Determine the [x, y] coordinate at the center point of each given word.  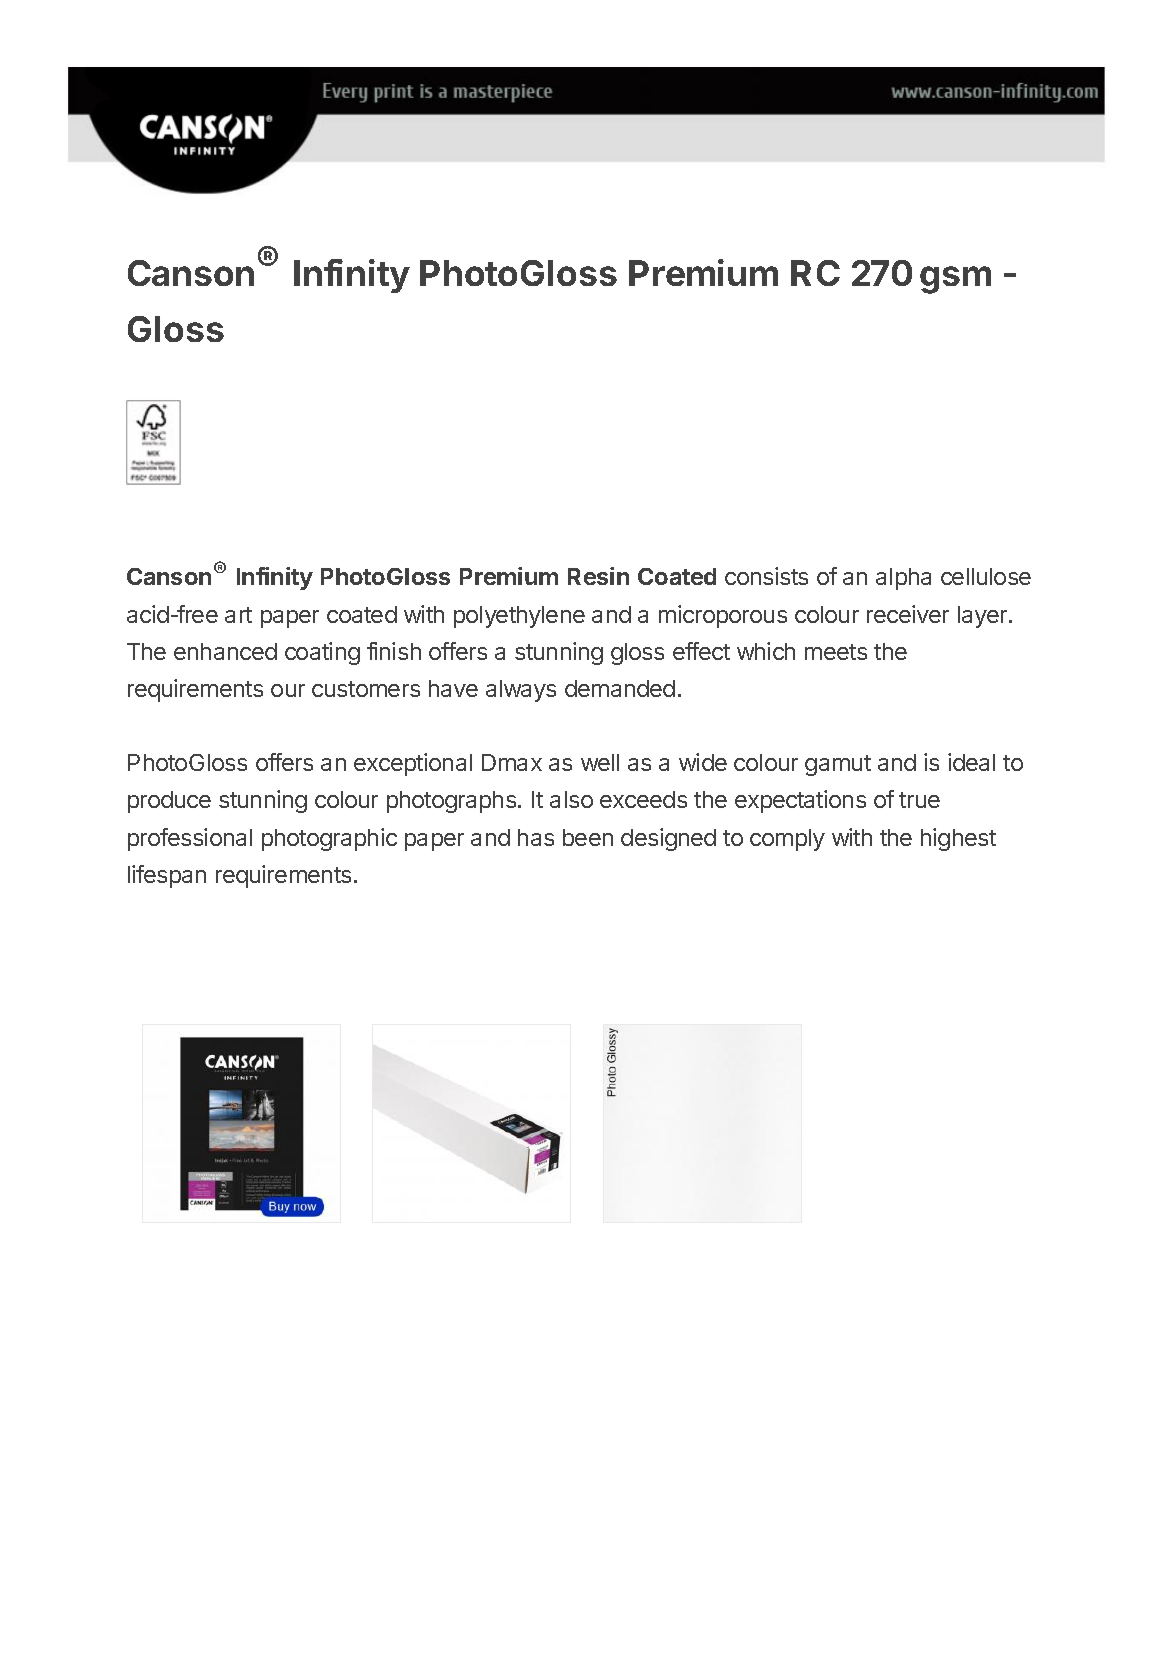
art [238, 615]
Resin [598, 576]
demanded [620, 688]
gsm [955, 280]
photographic [329, 839]
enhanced [225, 651]
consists [766, 576]
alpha [903, 579]
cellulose [986, 576]
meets [836, 652]
